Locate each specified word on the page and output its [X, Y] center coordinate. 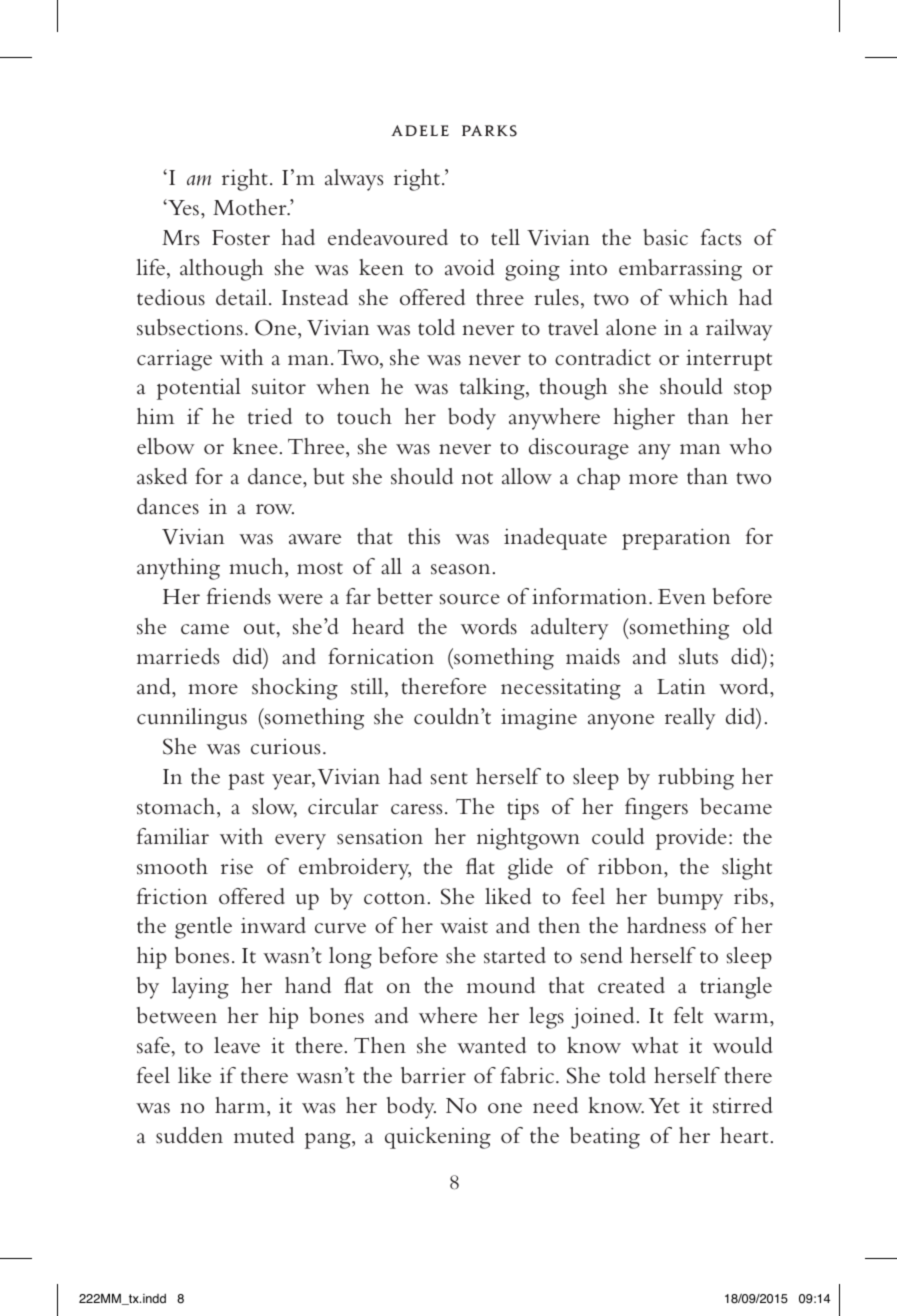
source [470, 599]
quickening [438, 1138]
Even [682, 596]
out [260, 628]
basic [665, 237]
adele [420, 130]
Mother [251, 207]
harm [241, 1105]
